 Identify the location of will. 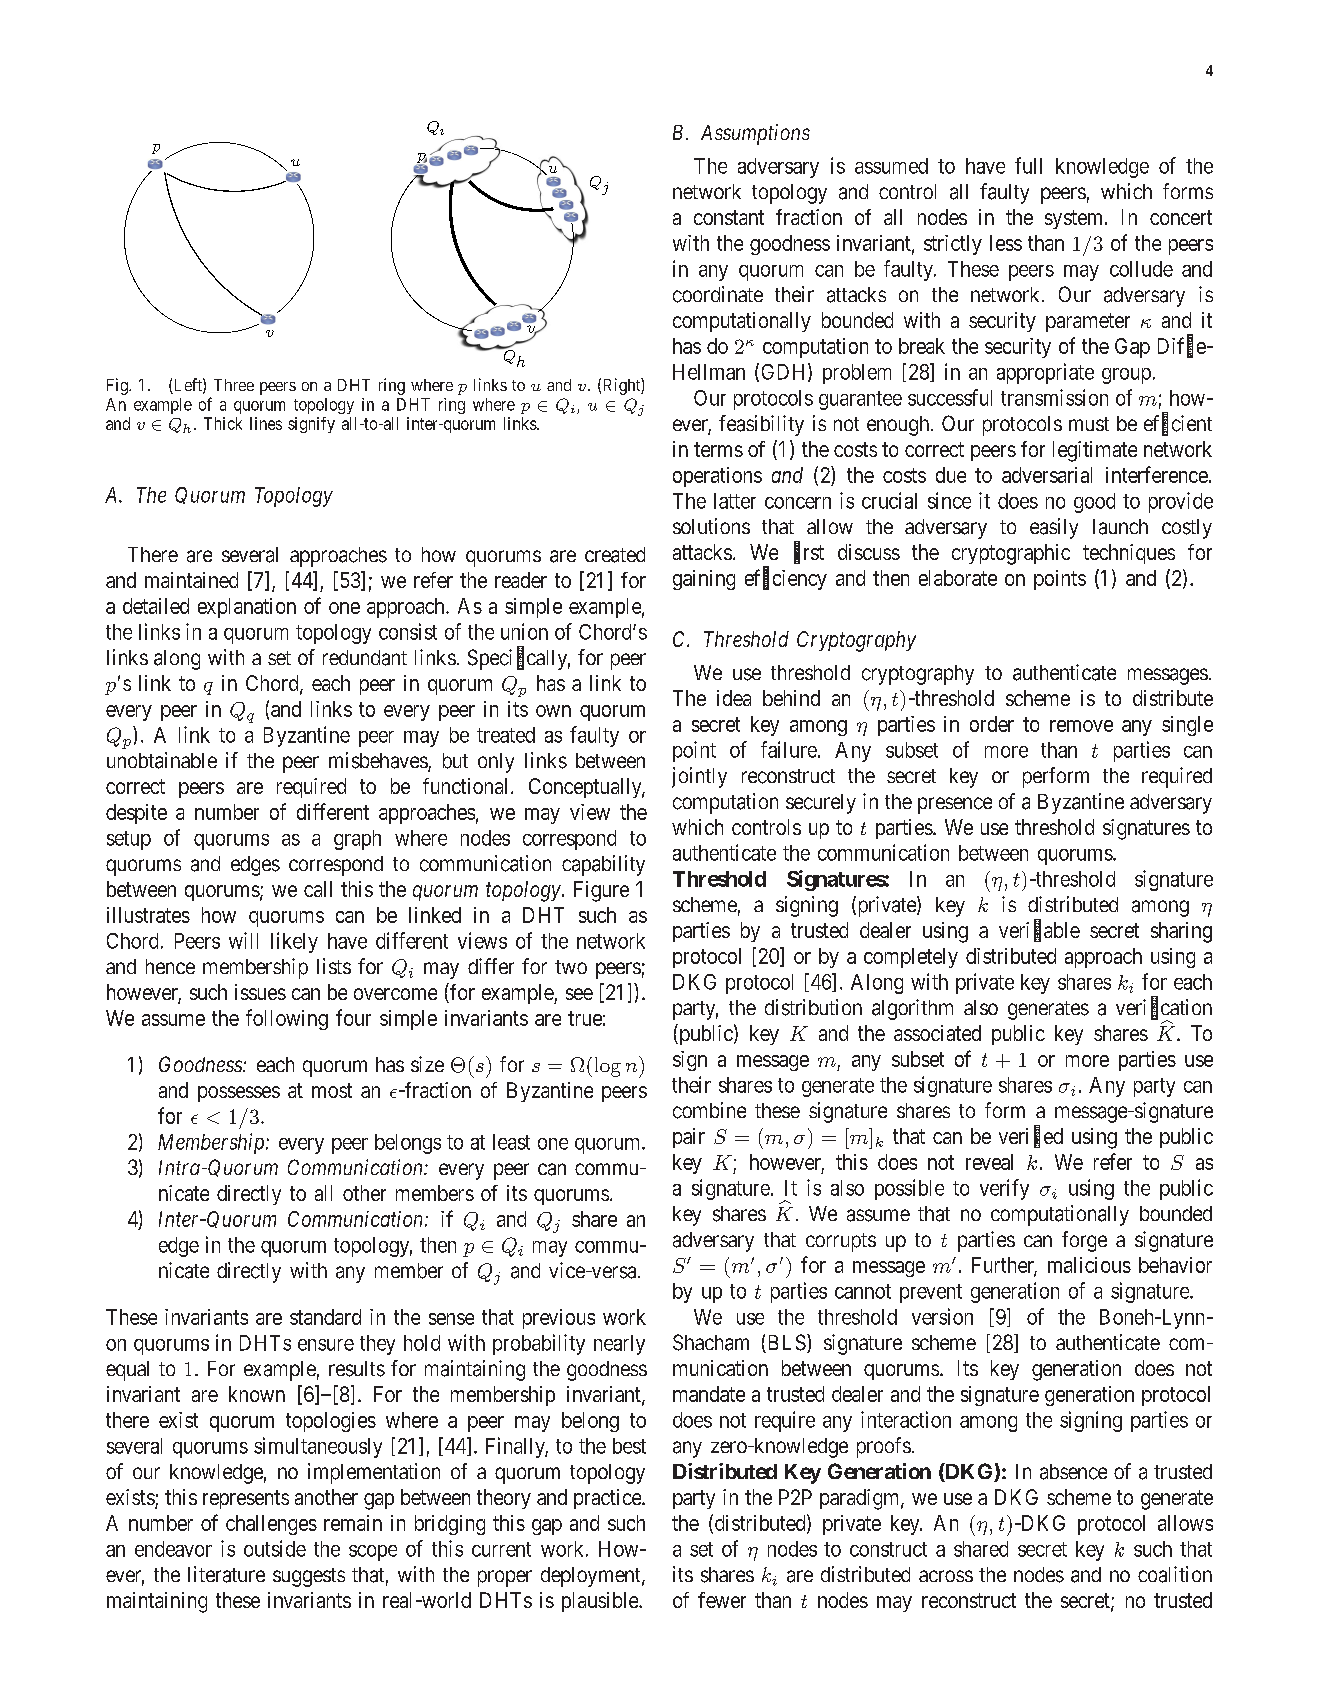
(243, 940).
